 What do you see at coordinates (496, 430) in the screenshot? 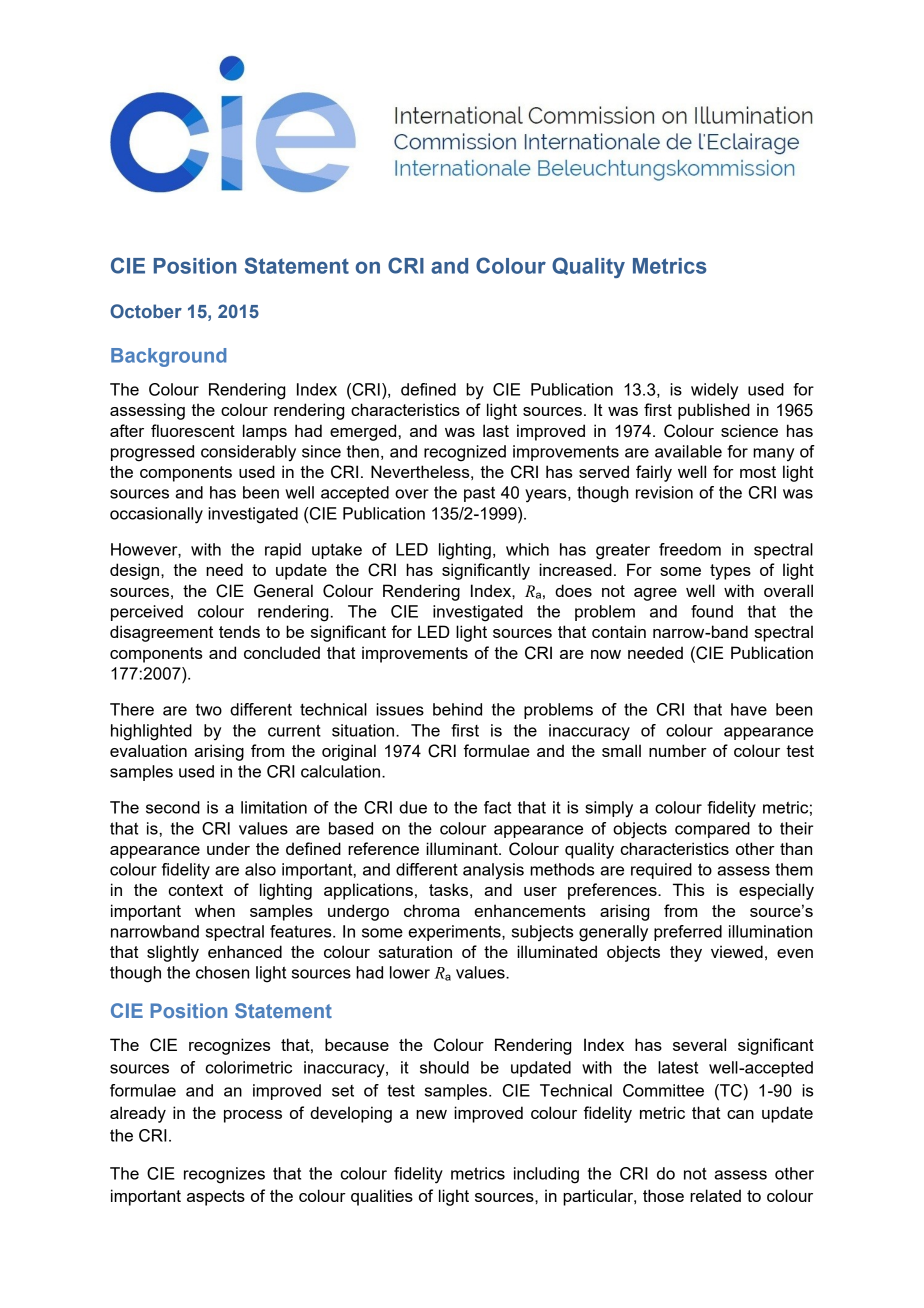
I see `last` at bounding box center [496, 430].
